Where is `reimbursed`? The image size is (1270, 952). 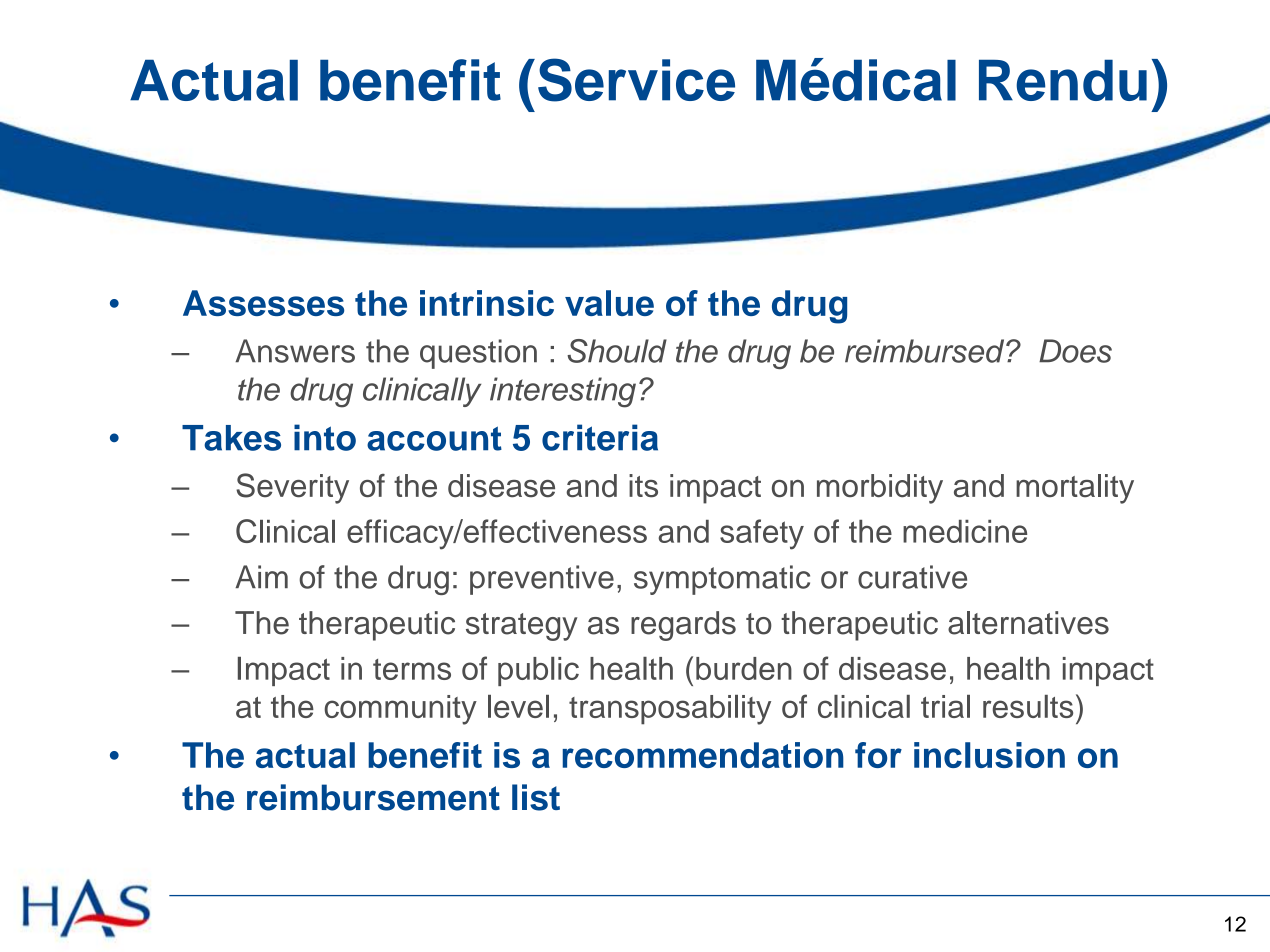 reimbursed is located at coordinates (926, 351).
